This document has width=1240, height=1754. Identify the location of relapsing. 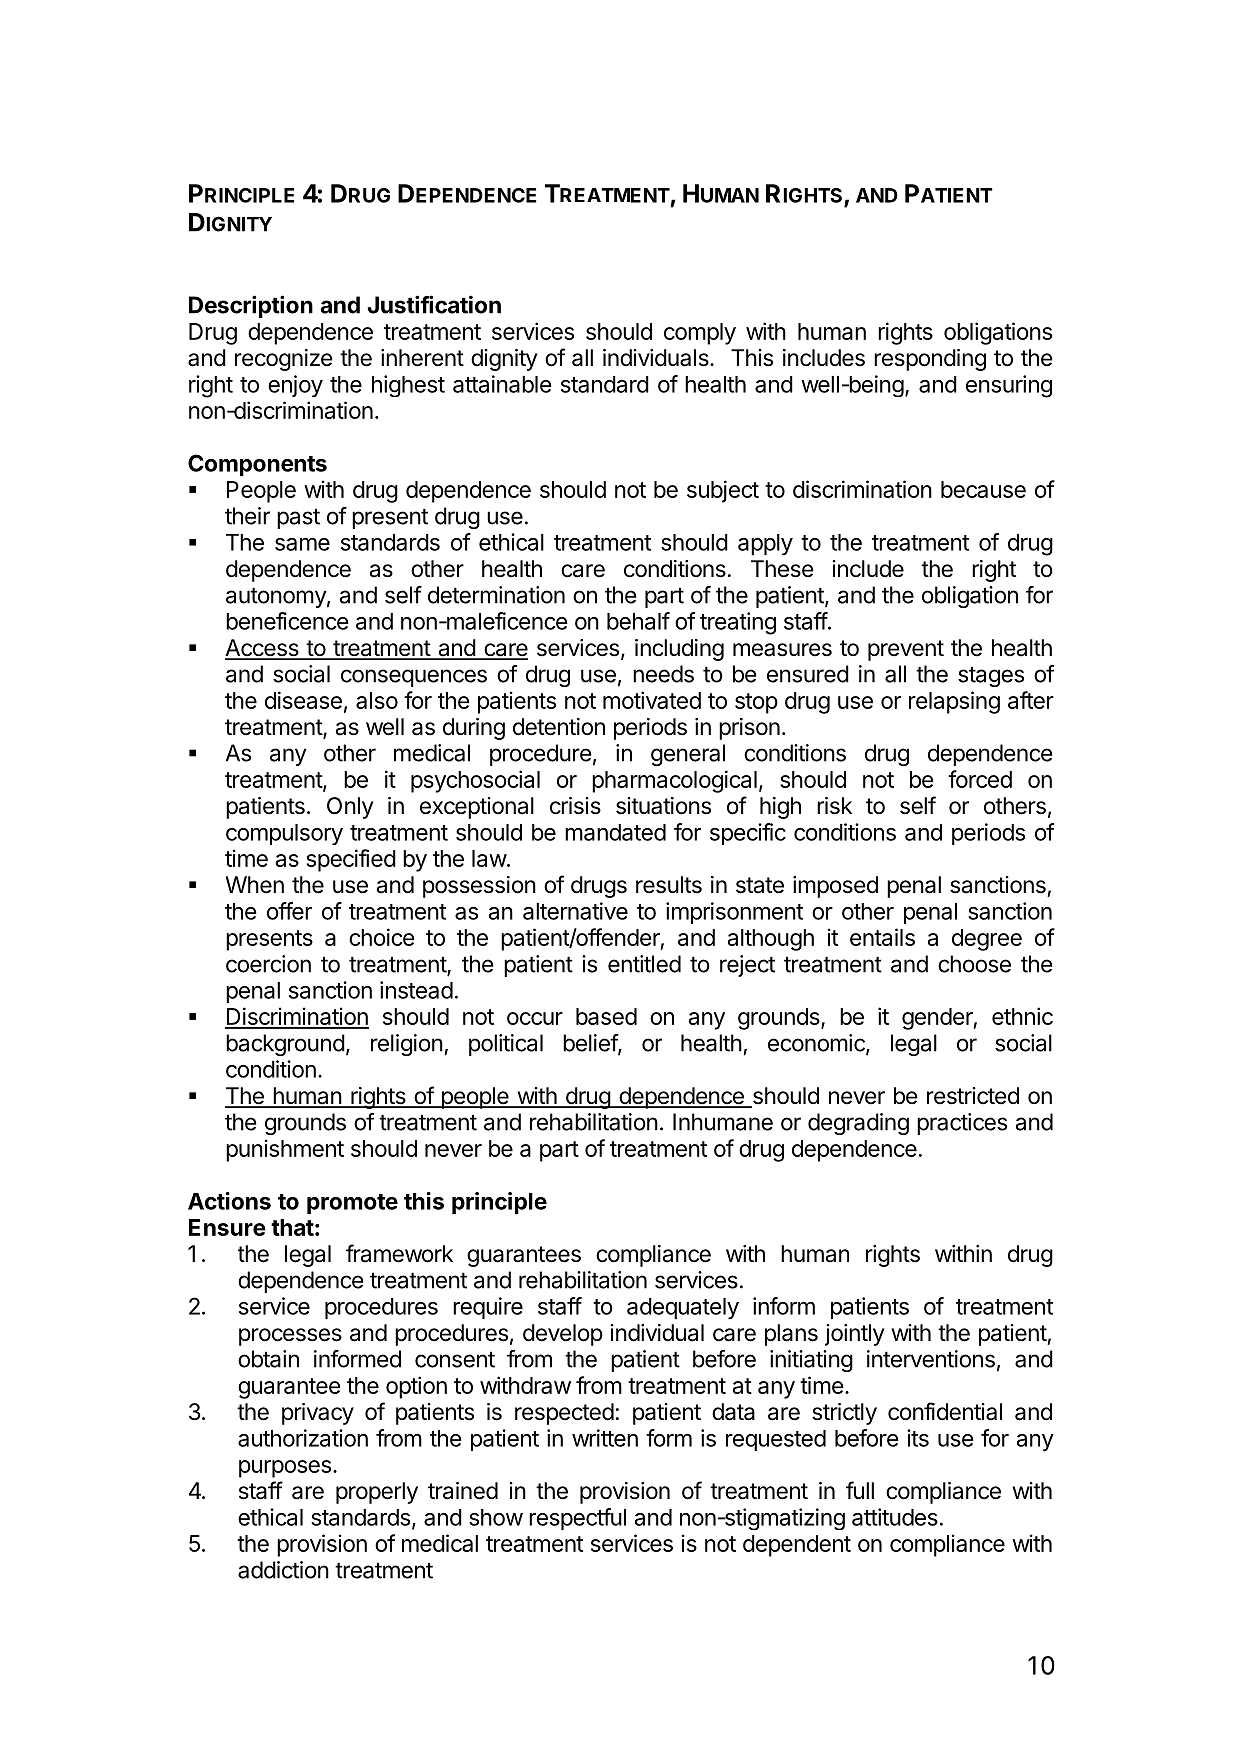
(954, 702).
